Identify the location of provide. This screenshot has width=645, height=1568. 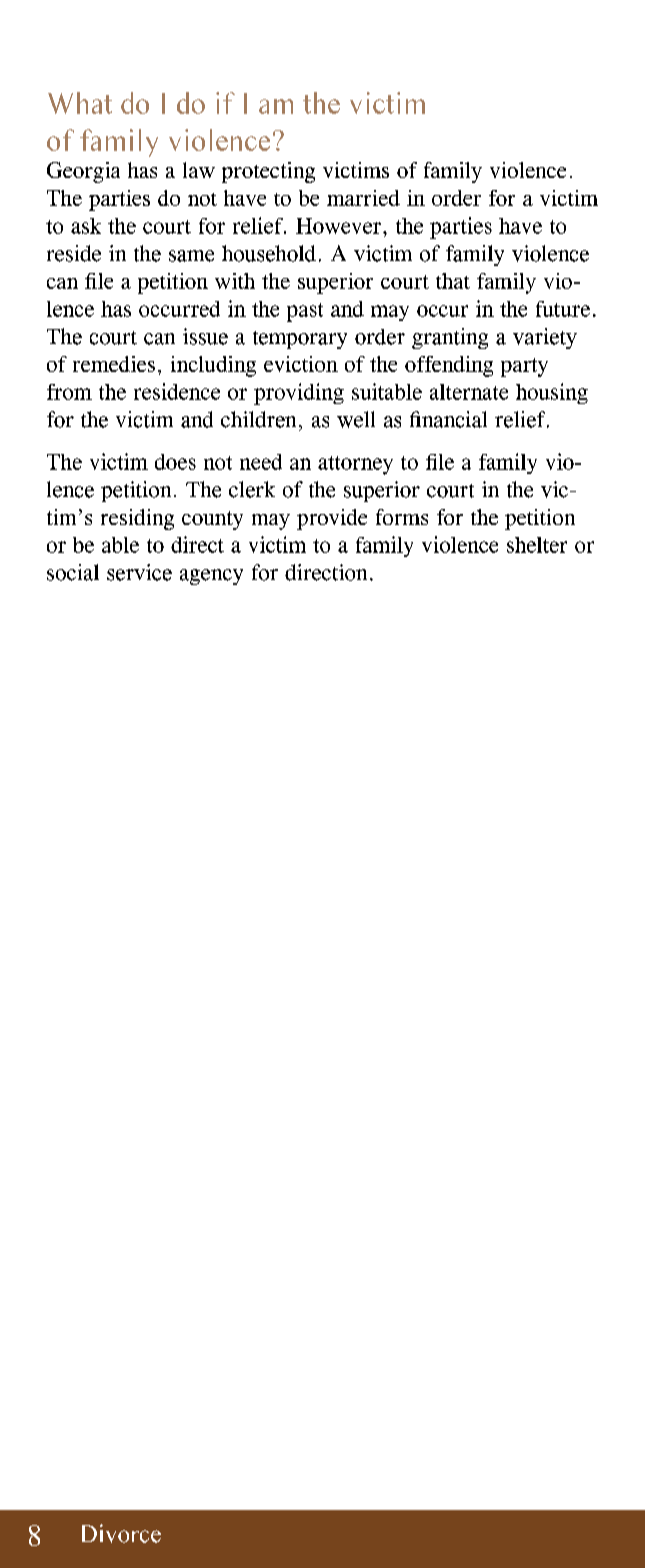
(332, 519).
